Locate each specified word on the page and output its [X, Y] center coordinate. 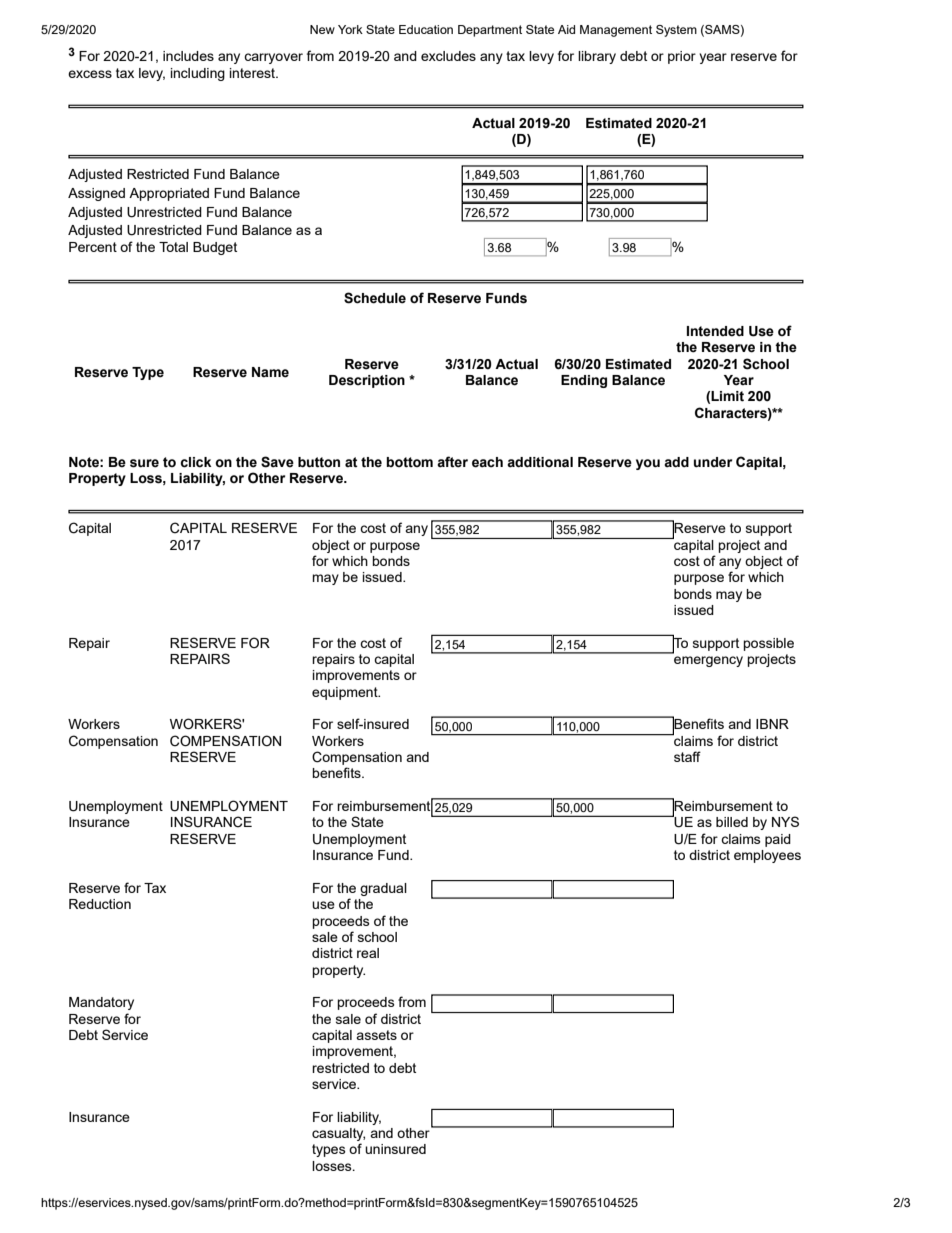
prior [682, 57]
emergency [708, 661]
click [195, 462]
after [452, 462]
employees [767, 856]
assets [376, 1035]
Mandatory [101, 1003]
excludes [448, 56]
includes [188, 56]
